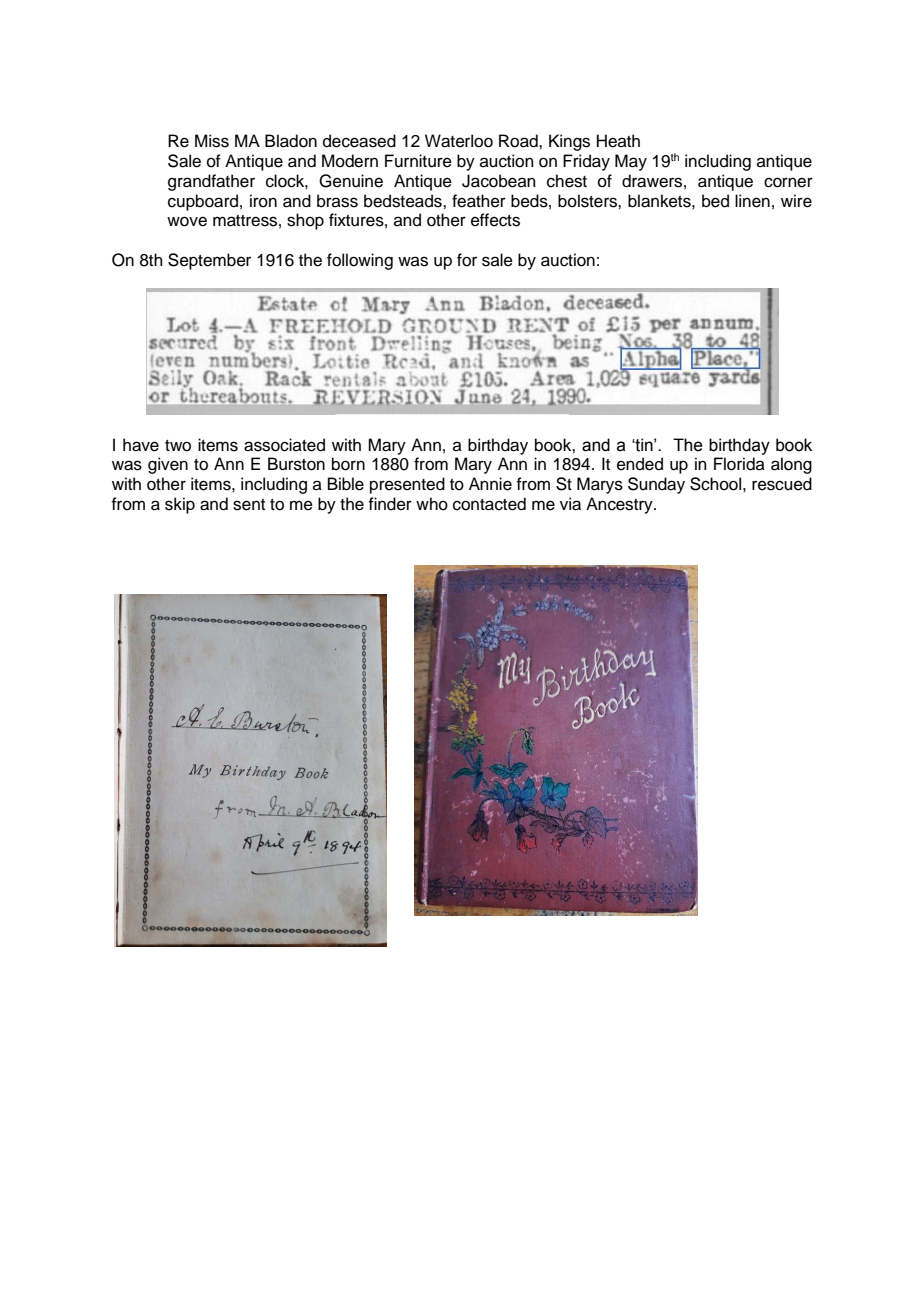 The height and width of the screenshot is (1308, 924). Describe the element at coordinates (284, 445) in the screenshot. I see `associated` at that location.
